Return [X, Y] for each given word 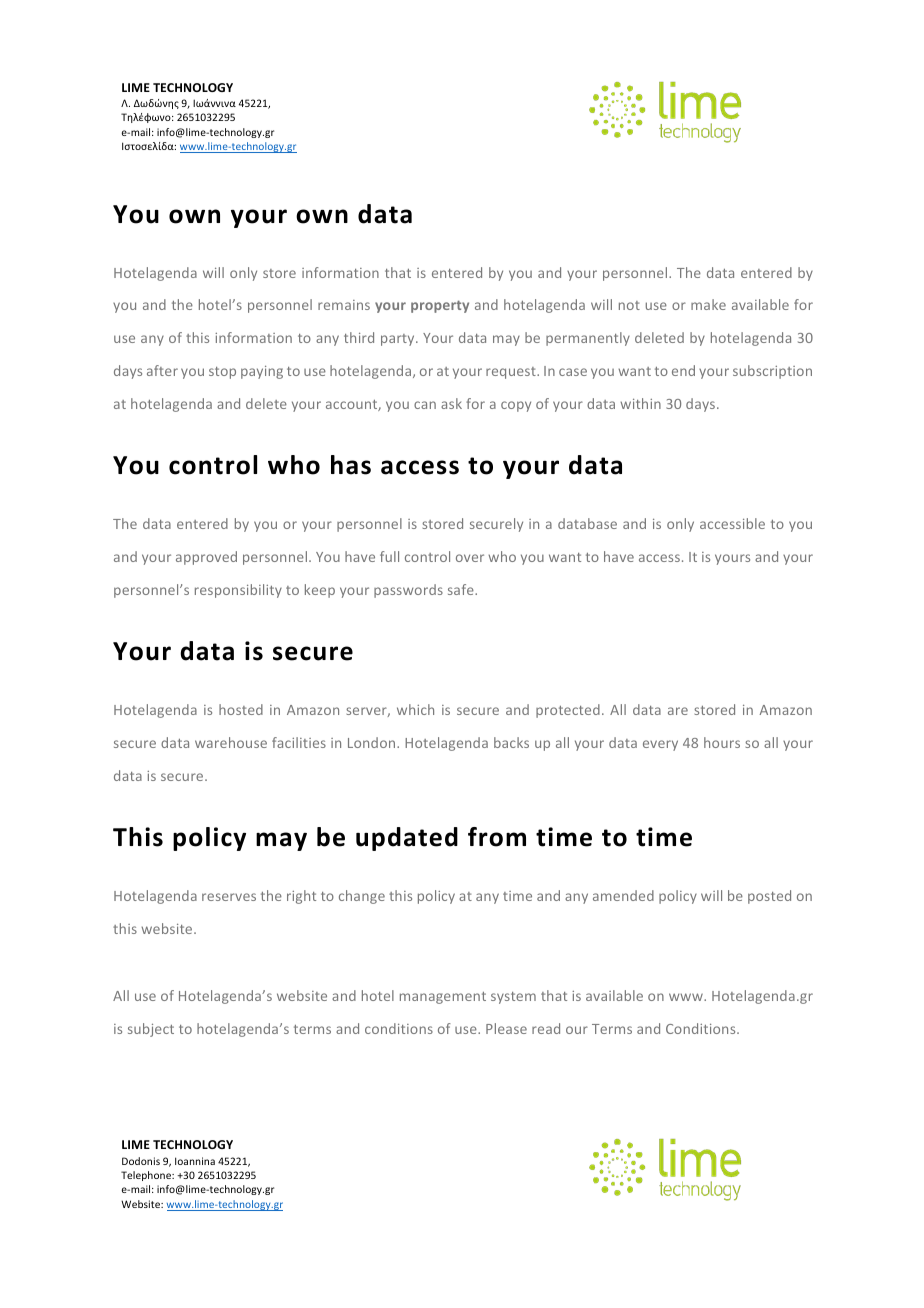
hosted [241, 709]
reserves [229, 897]
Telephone [147, 1176]
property [440, 306]
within [640, 403]
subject [151, 1030]
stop [222, 373]
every [660, 745]
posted [769, 897]
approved [206, 558]
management [443, 998]
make [708, 304]
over [470, 558]
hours [722, 742]
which [415, 709]
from [497, 837]
